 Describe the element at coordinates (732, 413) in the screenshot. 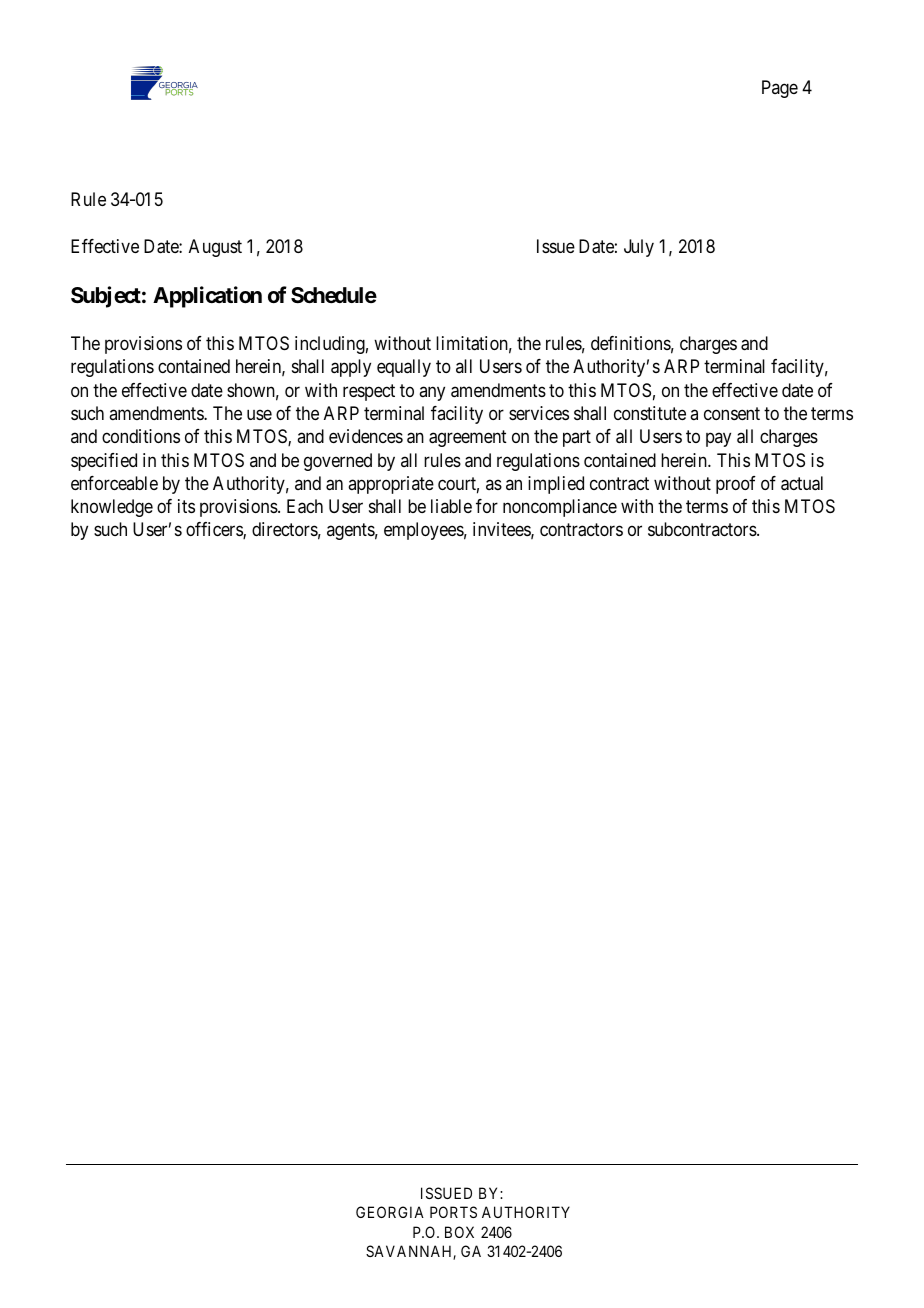

I see `consent` at that location.
